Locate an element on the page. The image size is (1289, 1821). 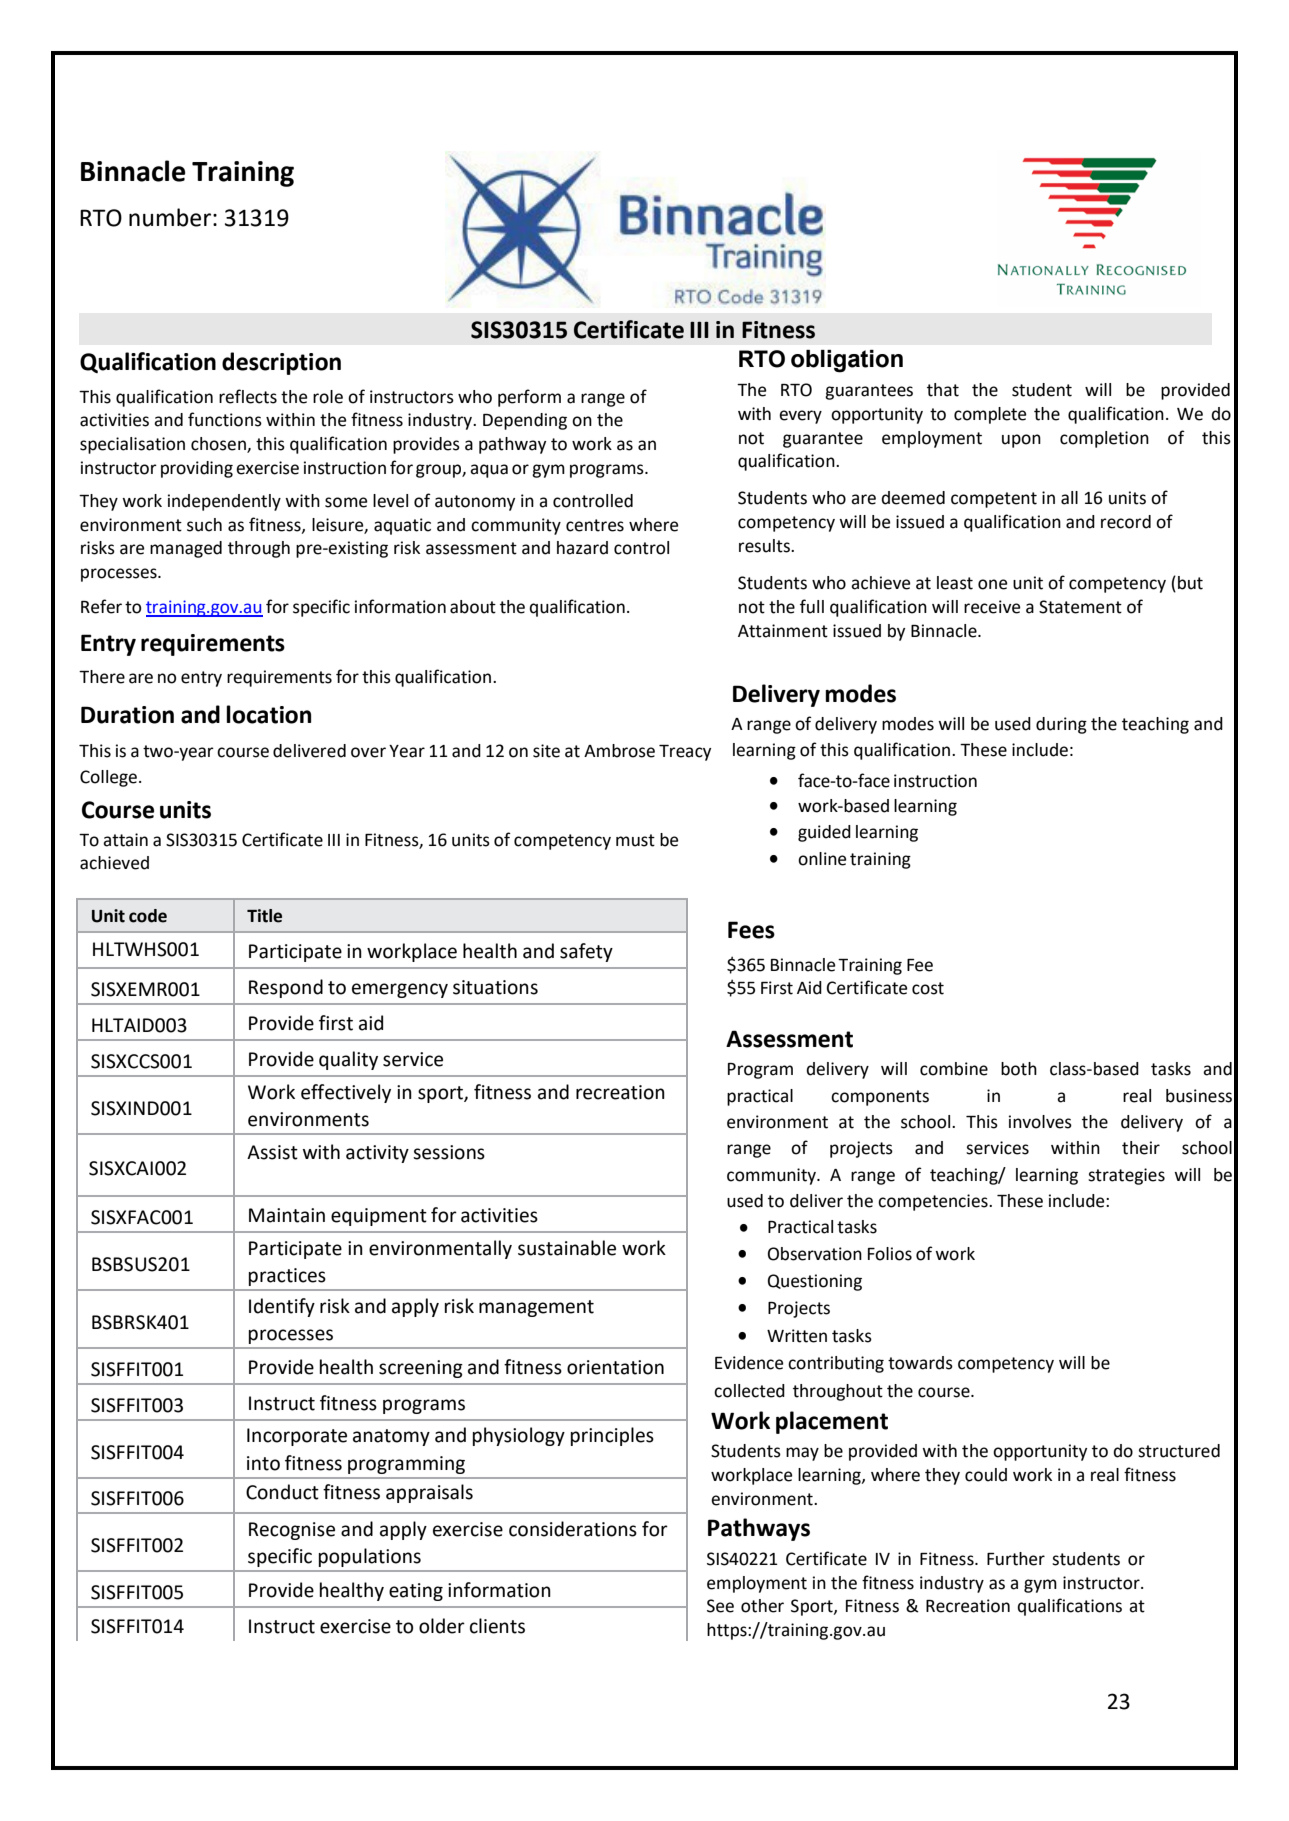
Respond is located at coordinates (286, 988).
